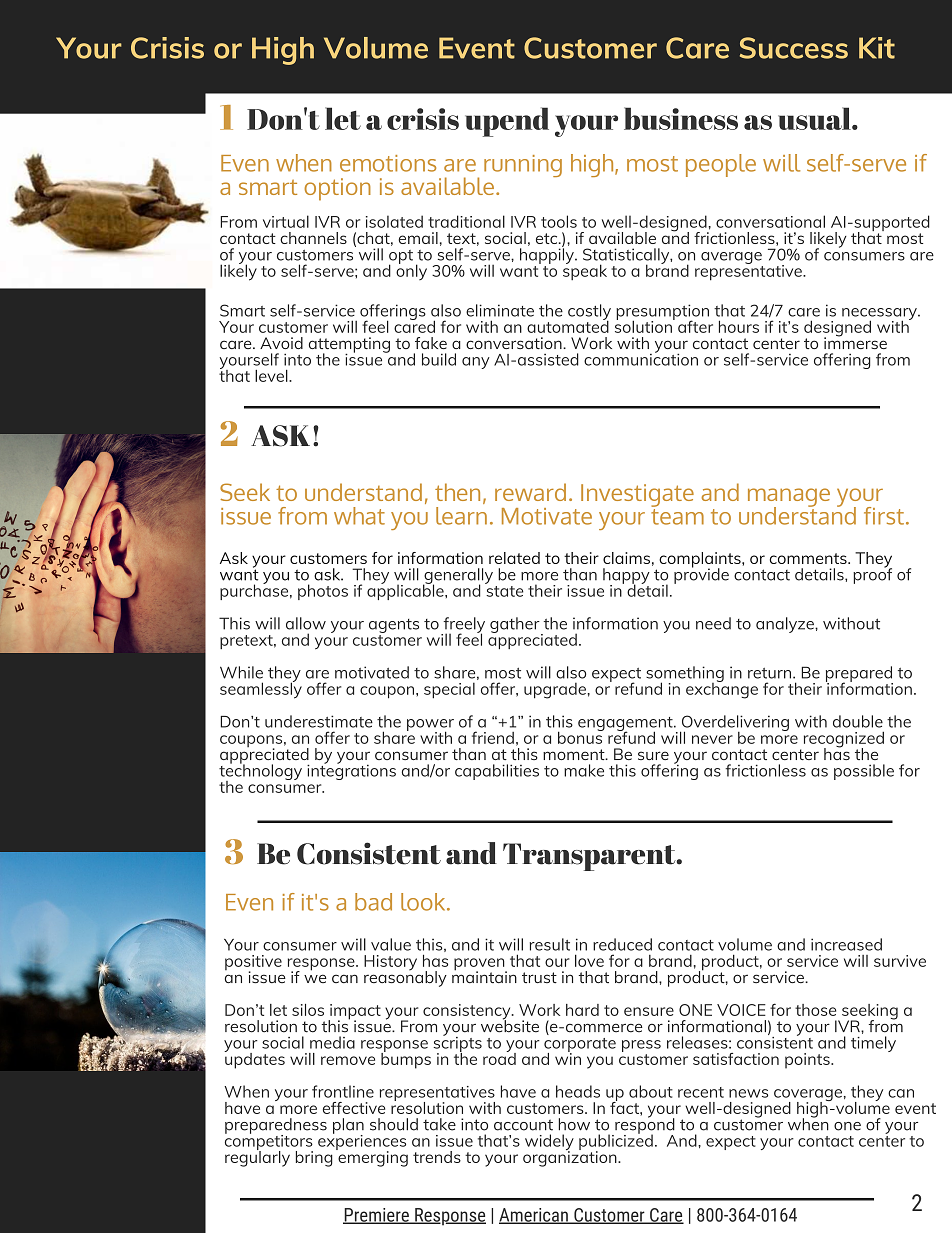 The image size is (952, 1233). I want to click on manage, so click(789, 498).
